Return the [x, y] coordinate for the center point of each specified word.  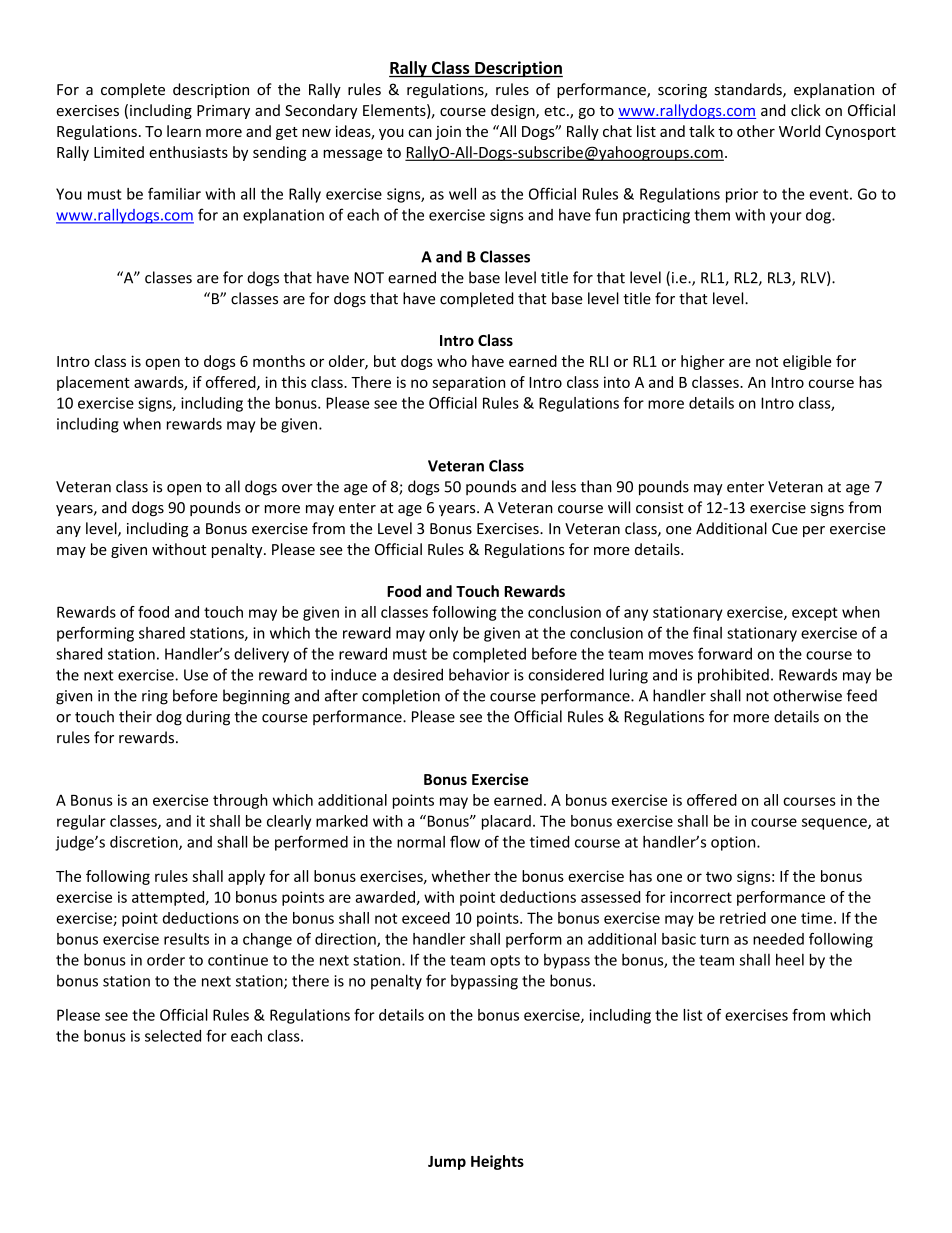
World [799, 131]
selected [173, 1036]
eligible [807, 362]
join [448, 133]
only [443, 634]
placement [93, 383]
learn [184, 131]
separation [468, 383]
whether [461, 876]
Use [196, 675]
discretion [145, 843]
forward [725, 653]
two [719, 877]
